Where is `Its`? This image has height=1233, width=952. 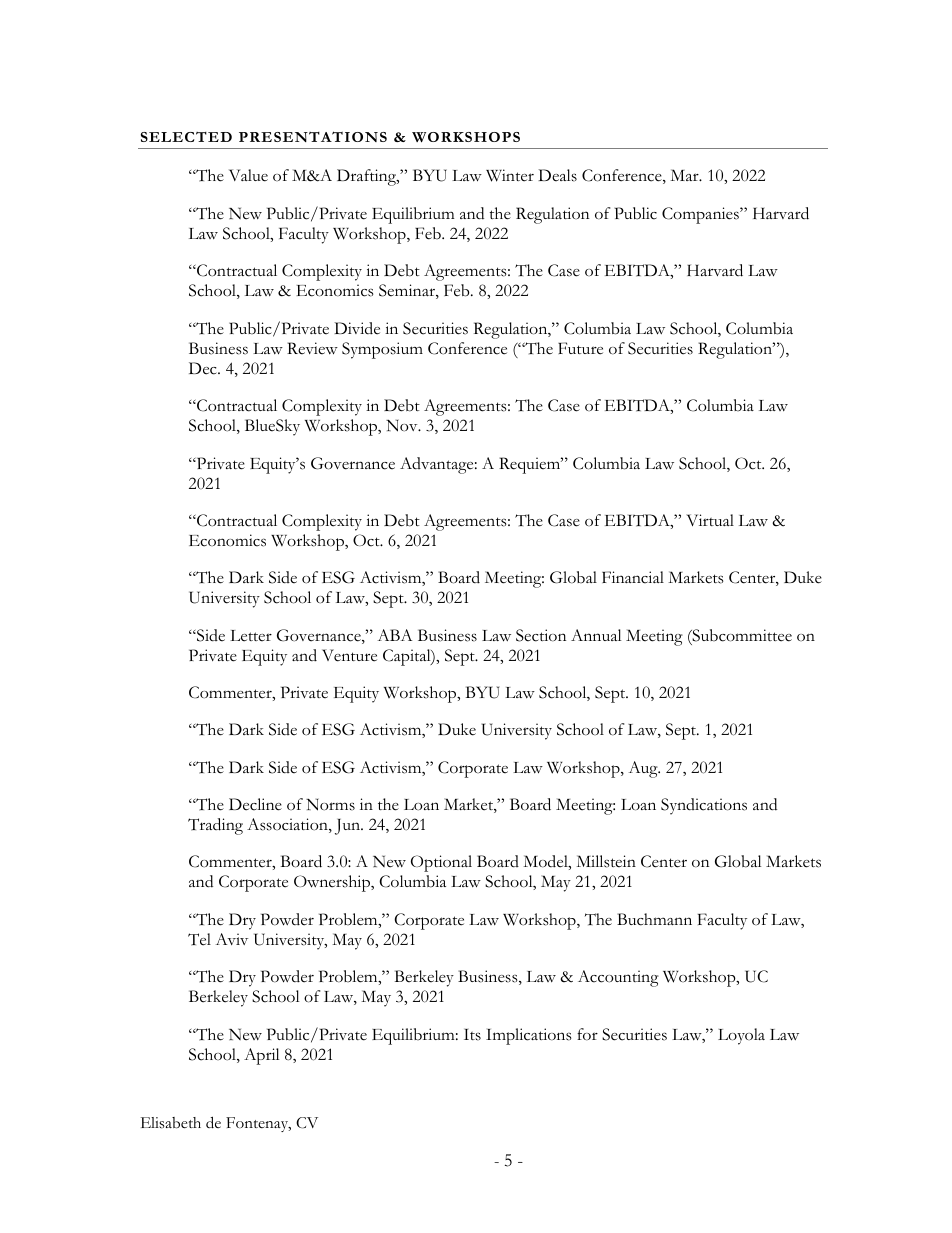
Its is located at coordinates (472, 1035).
